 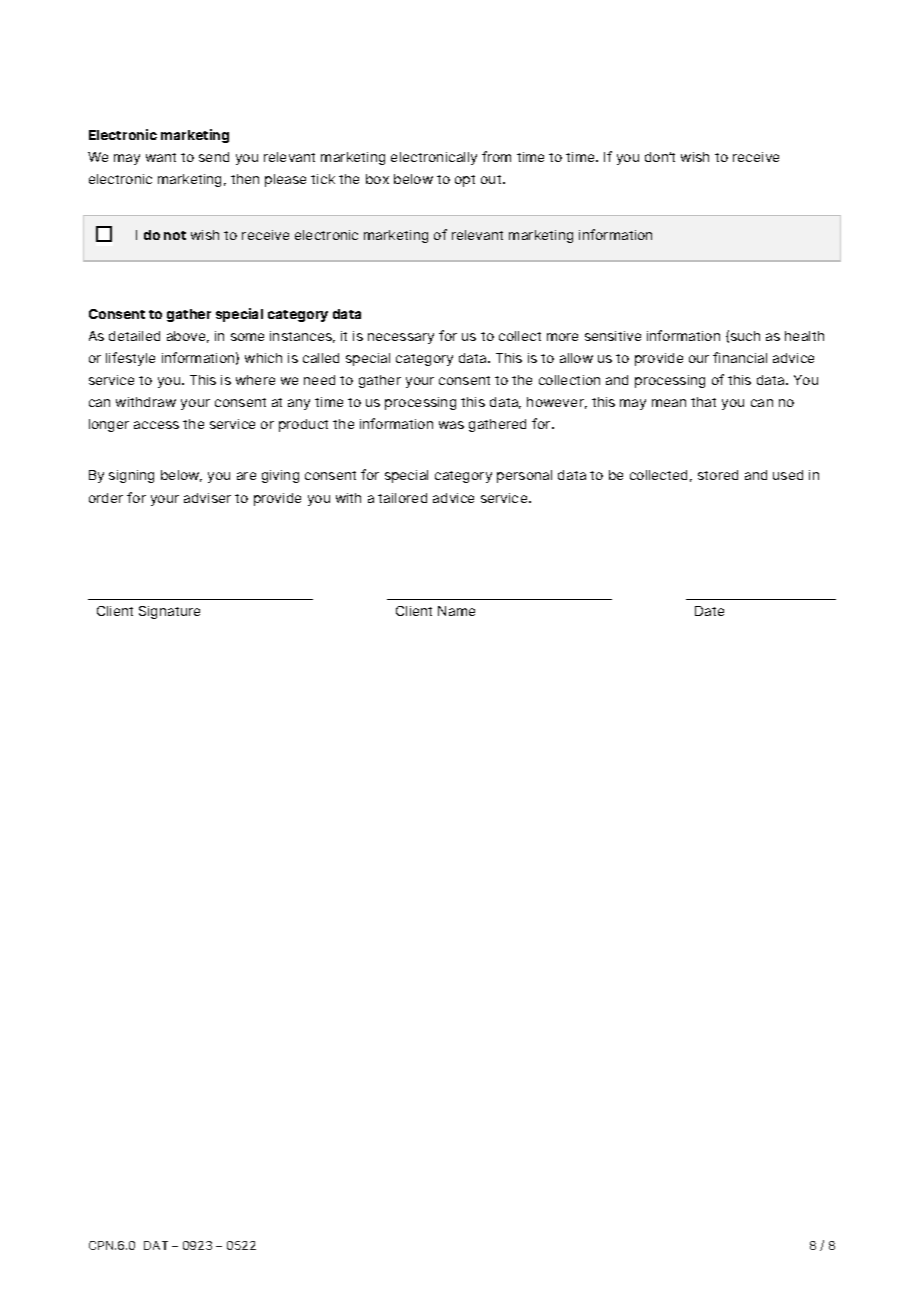 I want to click on that, so click(x=703, y=402).
